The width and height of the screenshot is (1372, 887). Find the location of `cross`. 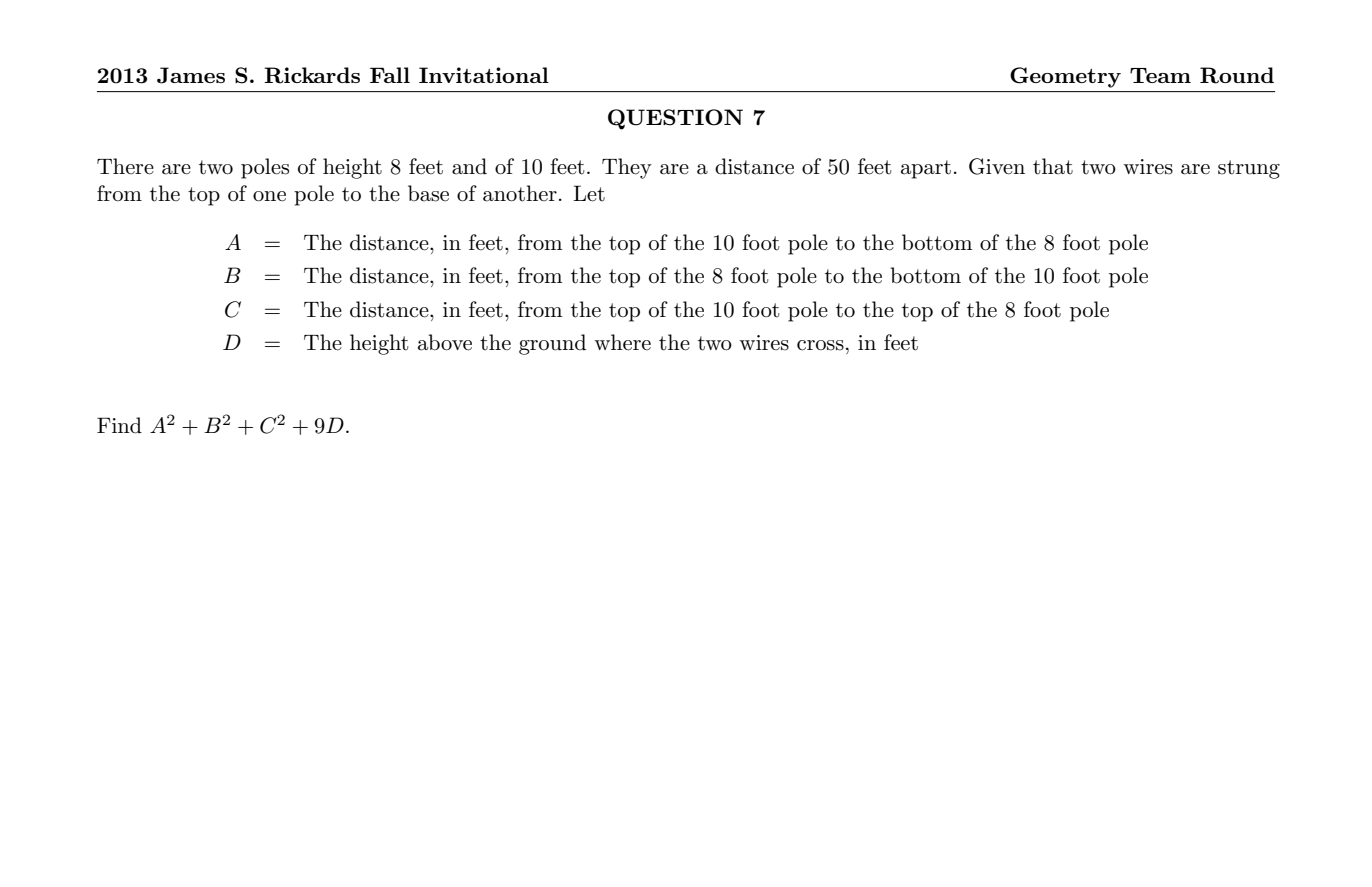

cross is located at coordinates (820, 345).
